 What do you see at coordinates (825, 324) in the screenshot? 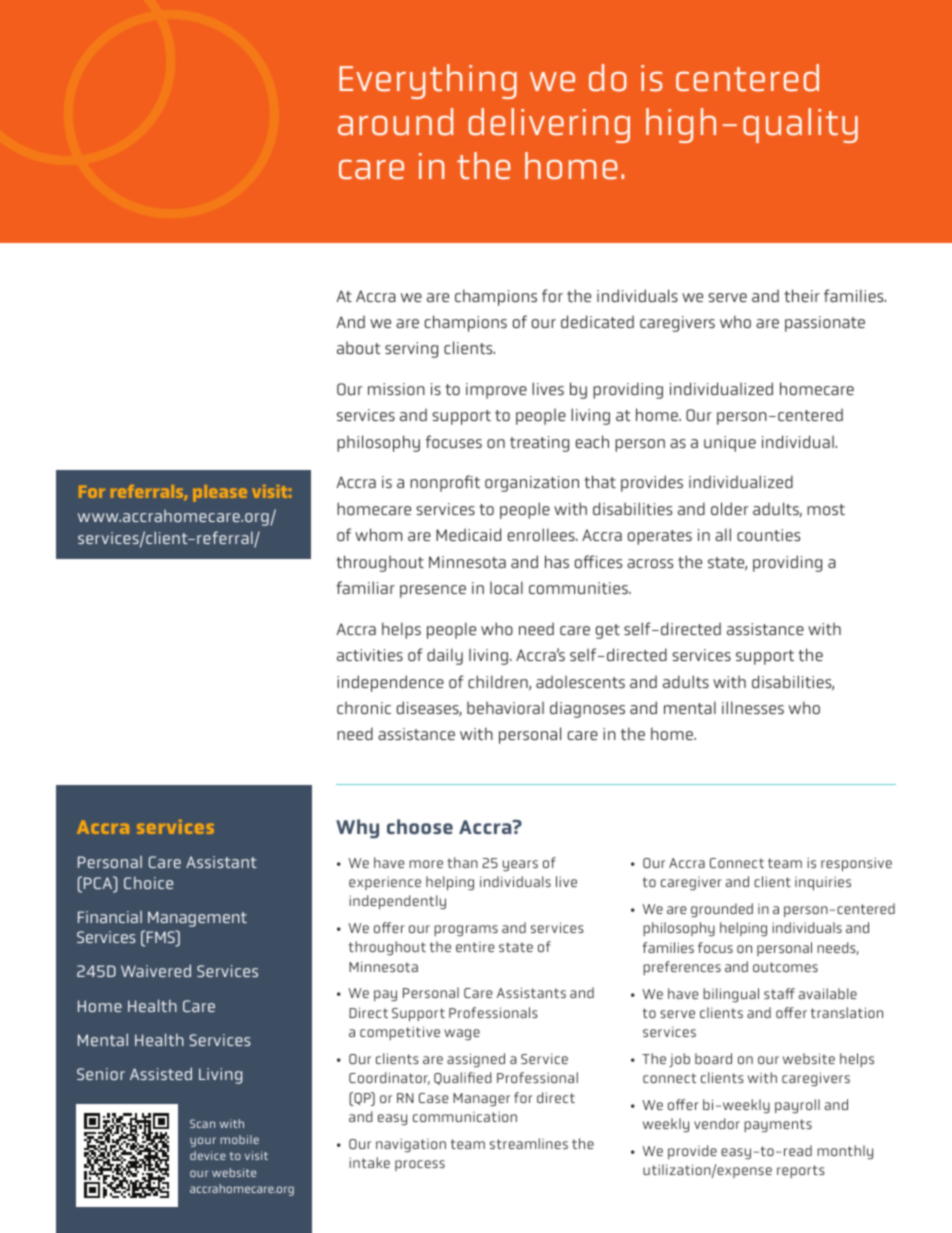
I see `passionate` at bounding box center [825, 324].
